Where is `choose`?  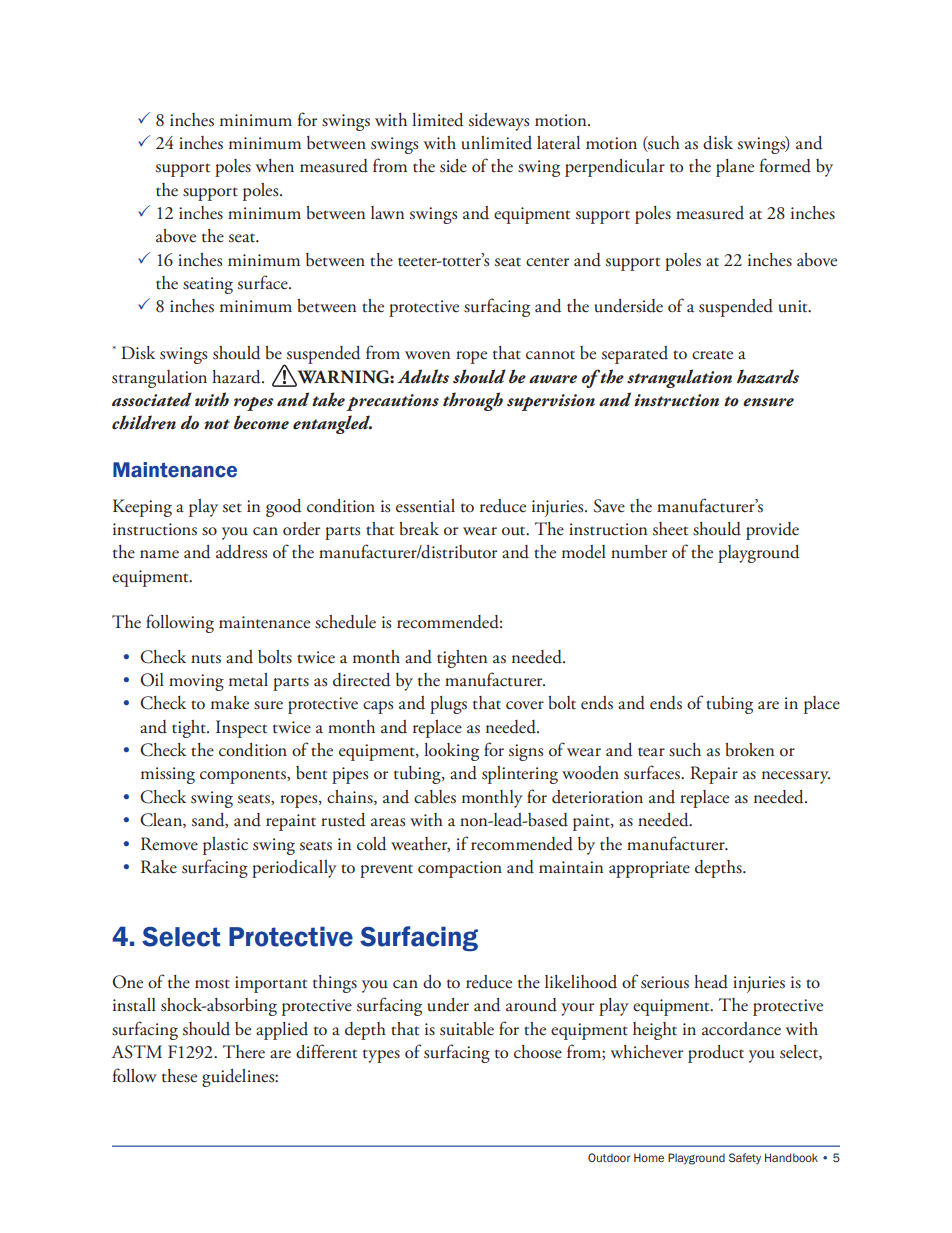 choose is located at coordinates (538, 1052).
